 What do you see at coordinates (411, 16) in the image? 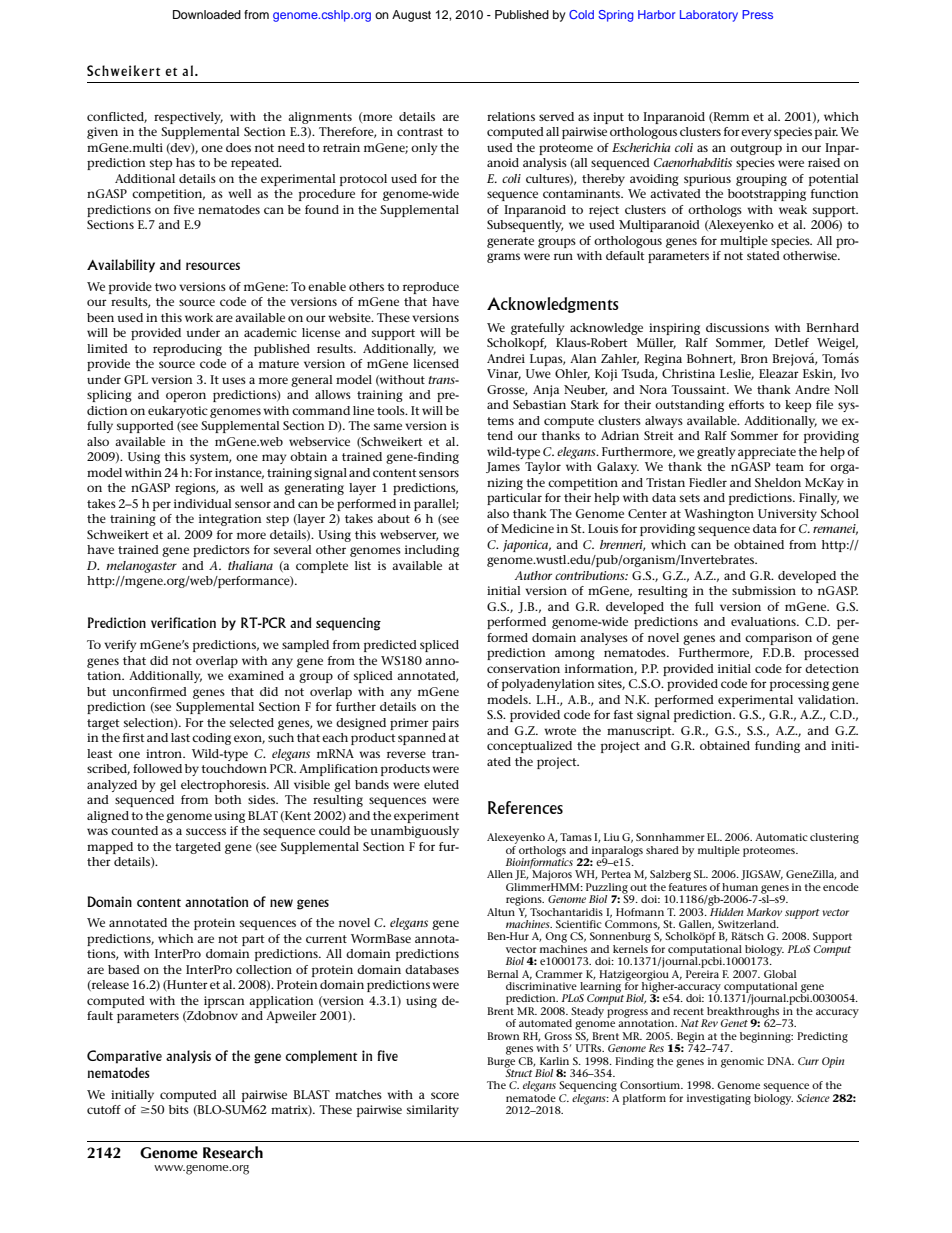
I see `August` at bounding box center [411, 16].
